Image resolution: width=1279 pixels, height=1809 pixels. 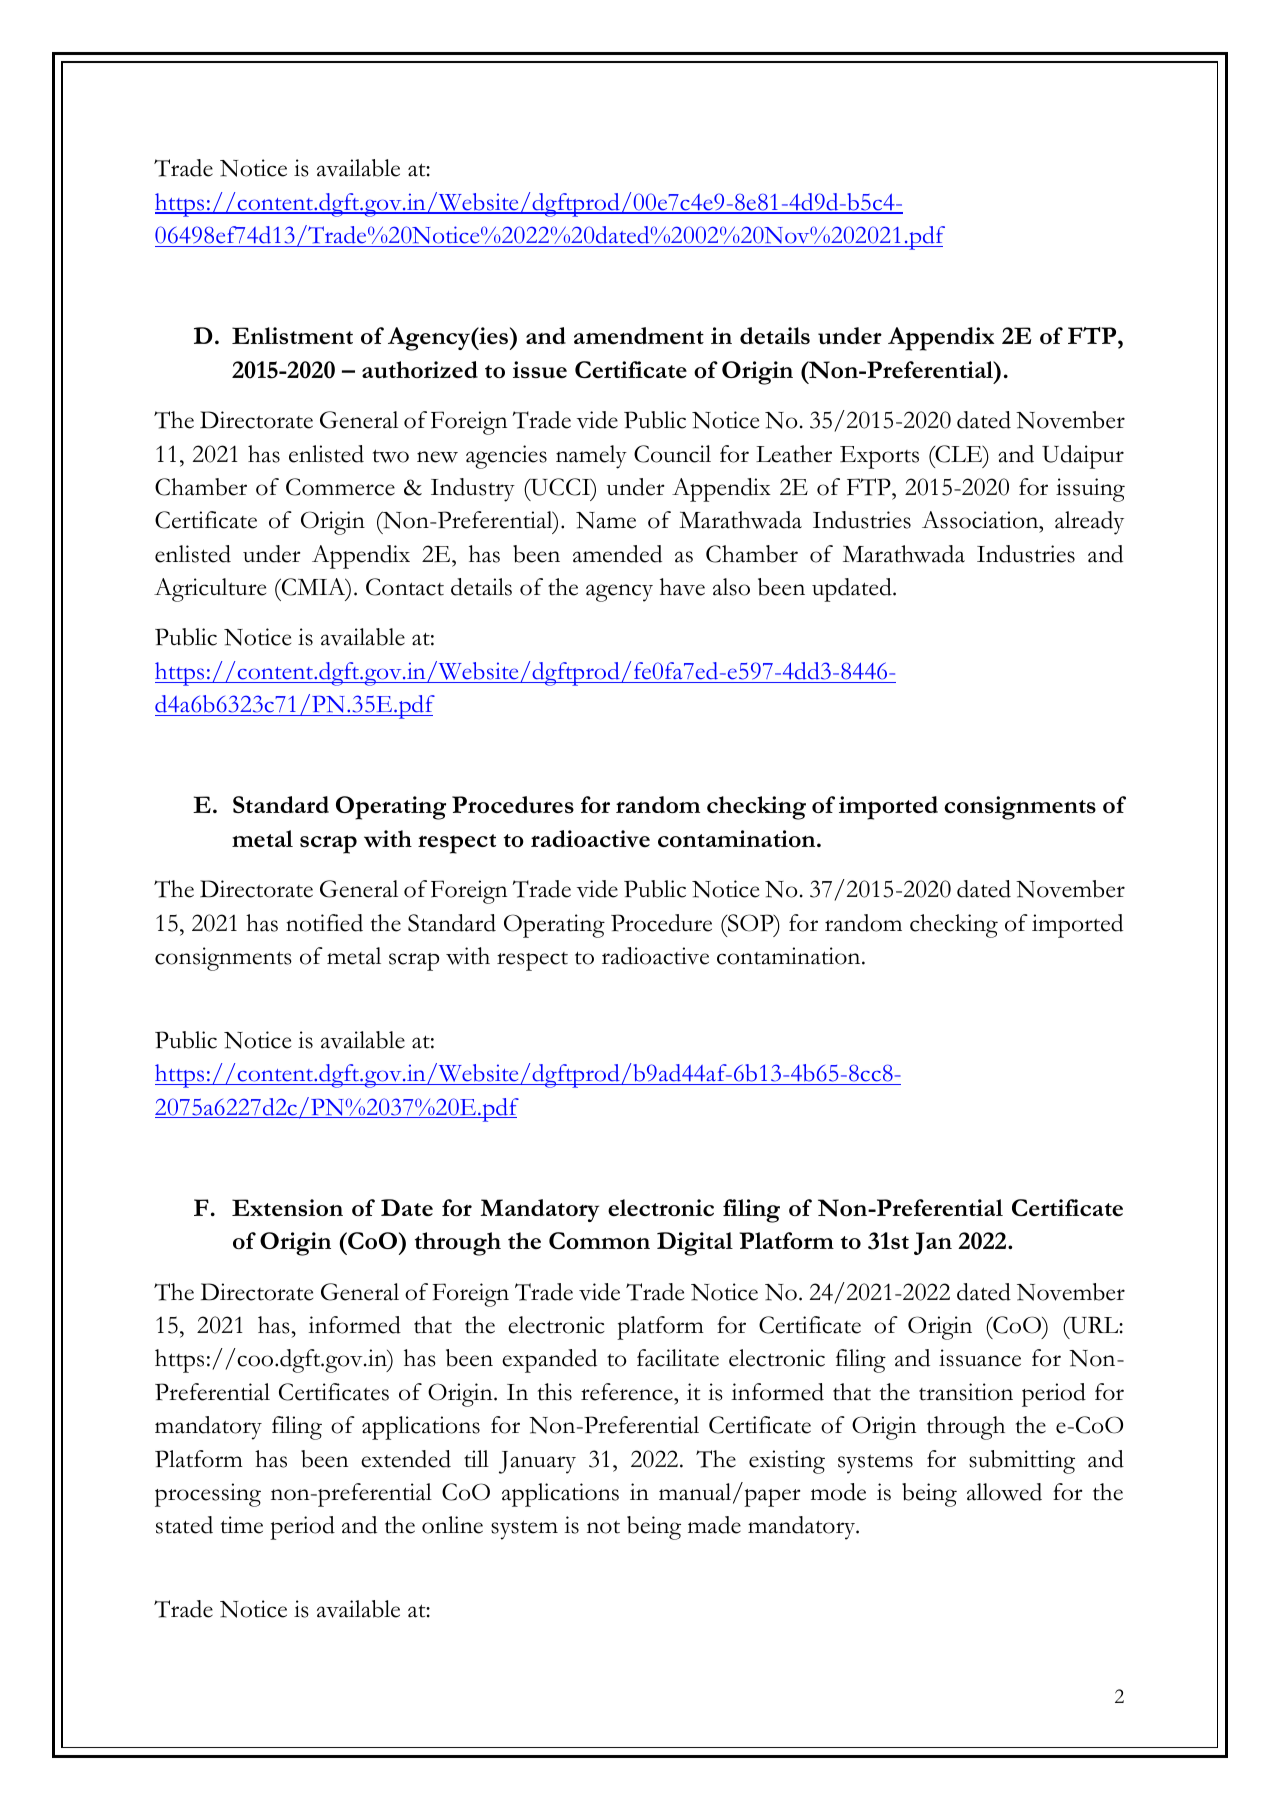 What do you see at coordinates (959, 454) in the page?
I see `CLE` at bounding box center [959, 454].
